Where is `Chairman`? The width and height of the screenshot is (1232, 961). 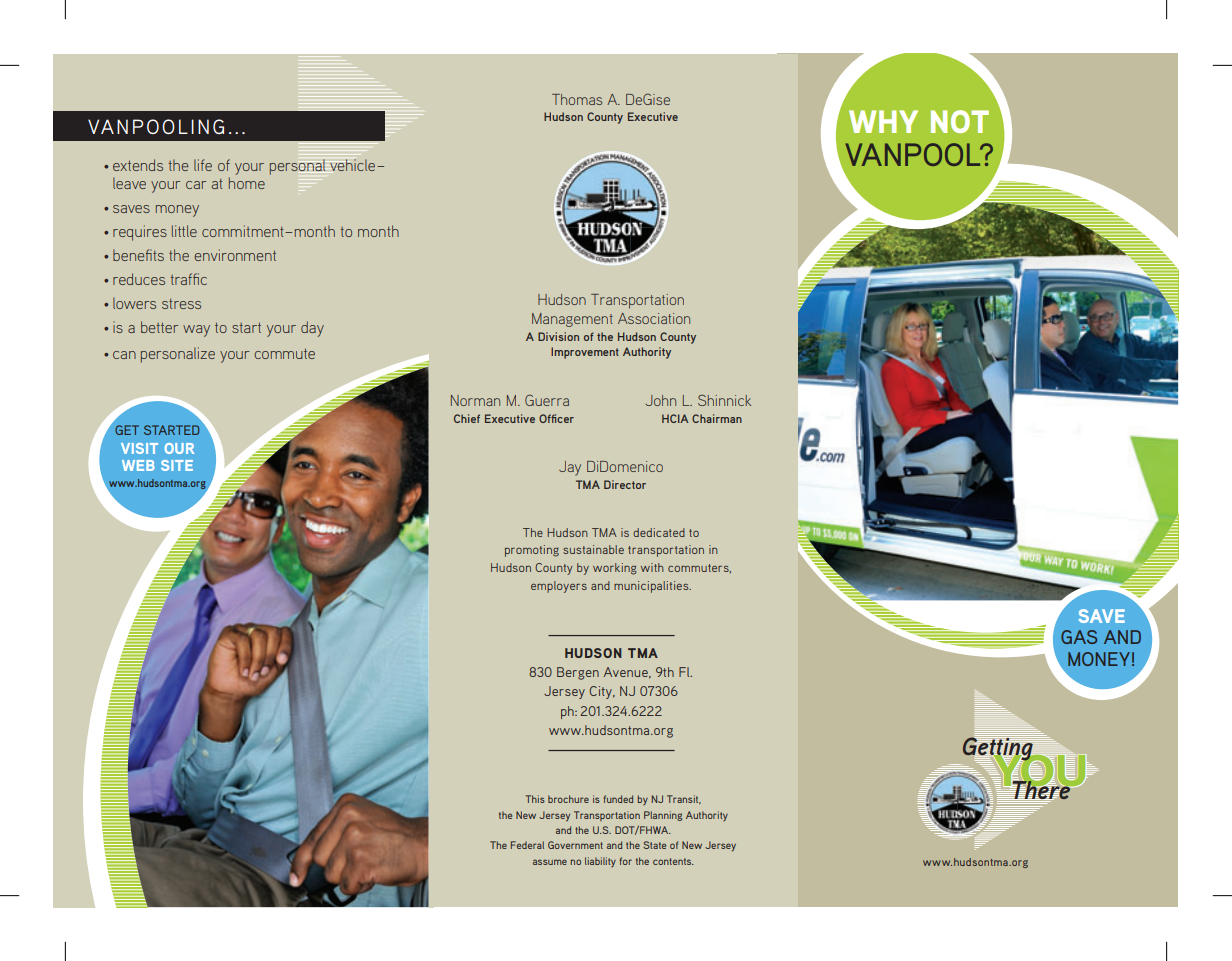
Chairman is located at coordinates (717, 418).
